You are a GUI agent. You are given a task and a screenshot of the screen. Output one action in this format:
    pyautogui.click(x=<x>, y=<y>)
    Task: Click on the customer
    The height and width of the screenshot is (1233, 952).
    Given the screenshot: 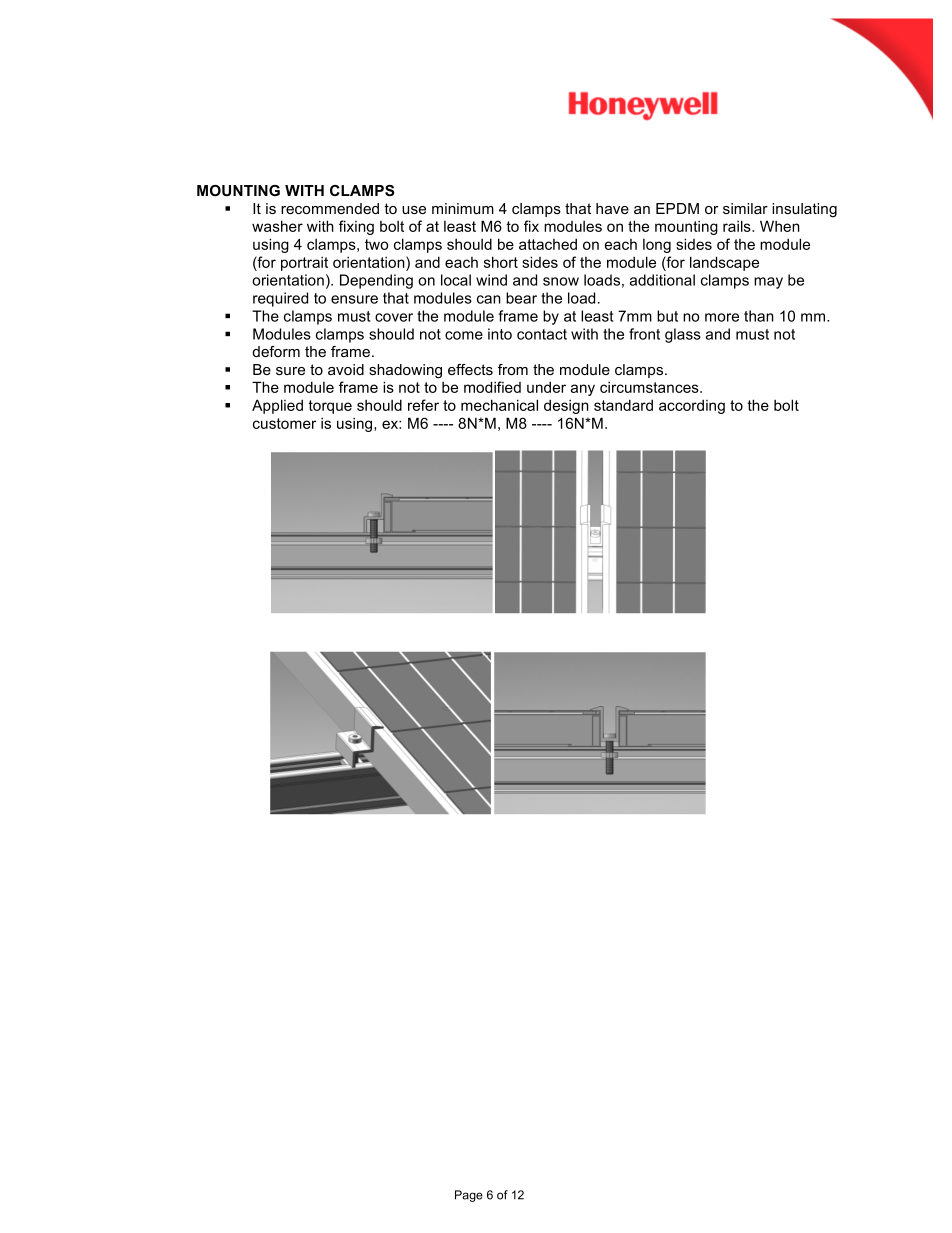 What is the action you would take?
    pyautogui.click(x=284, y=423)
